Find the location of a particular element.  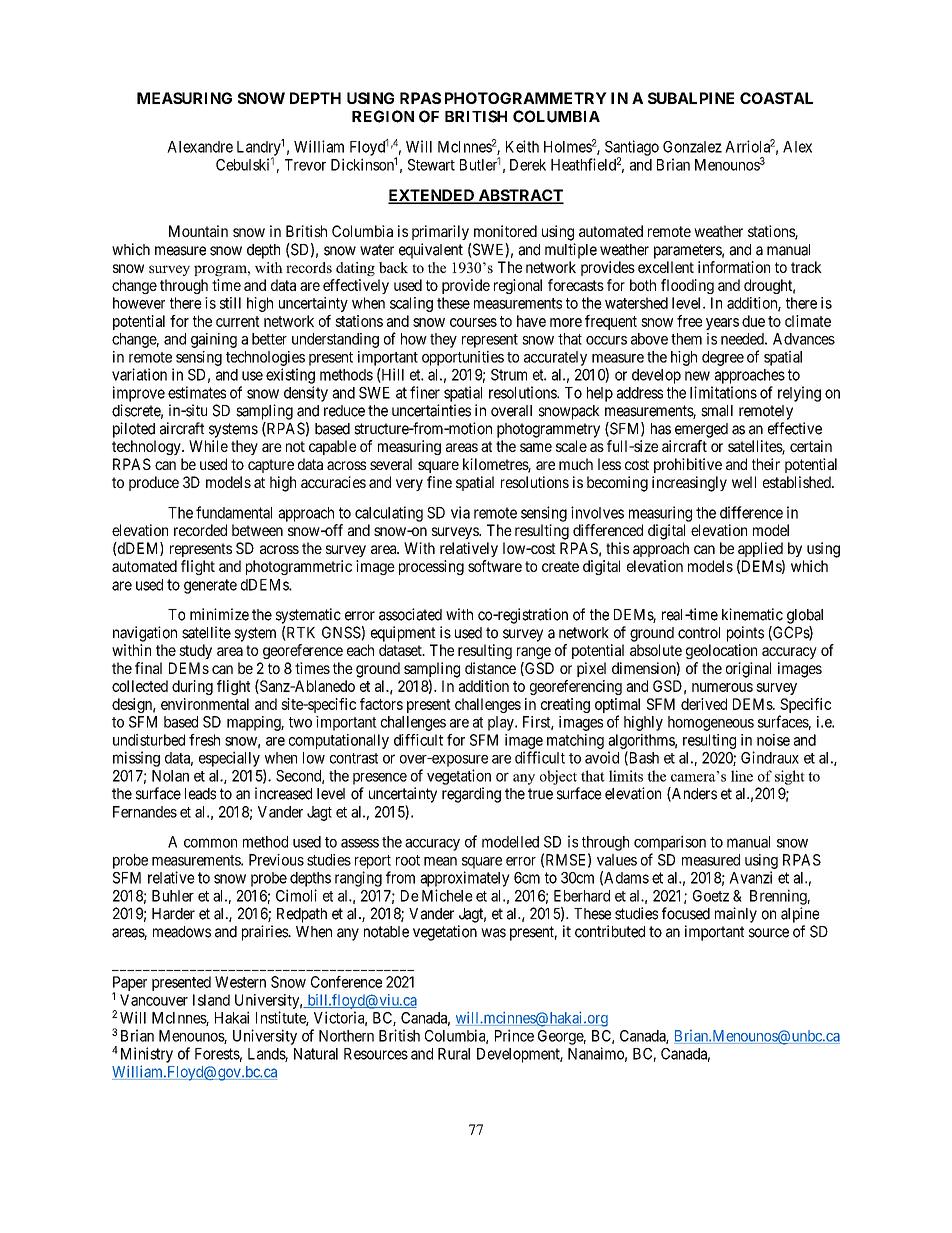

Island is located at coordinates (211, 1000).
